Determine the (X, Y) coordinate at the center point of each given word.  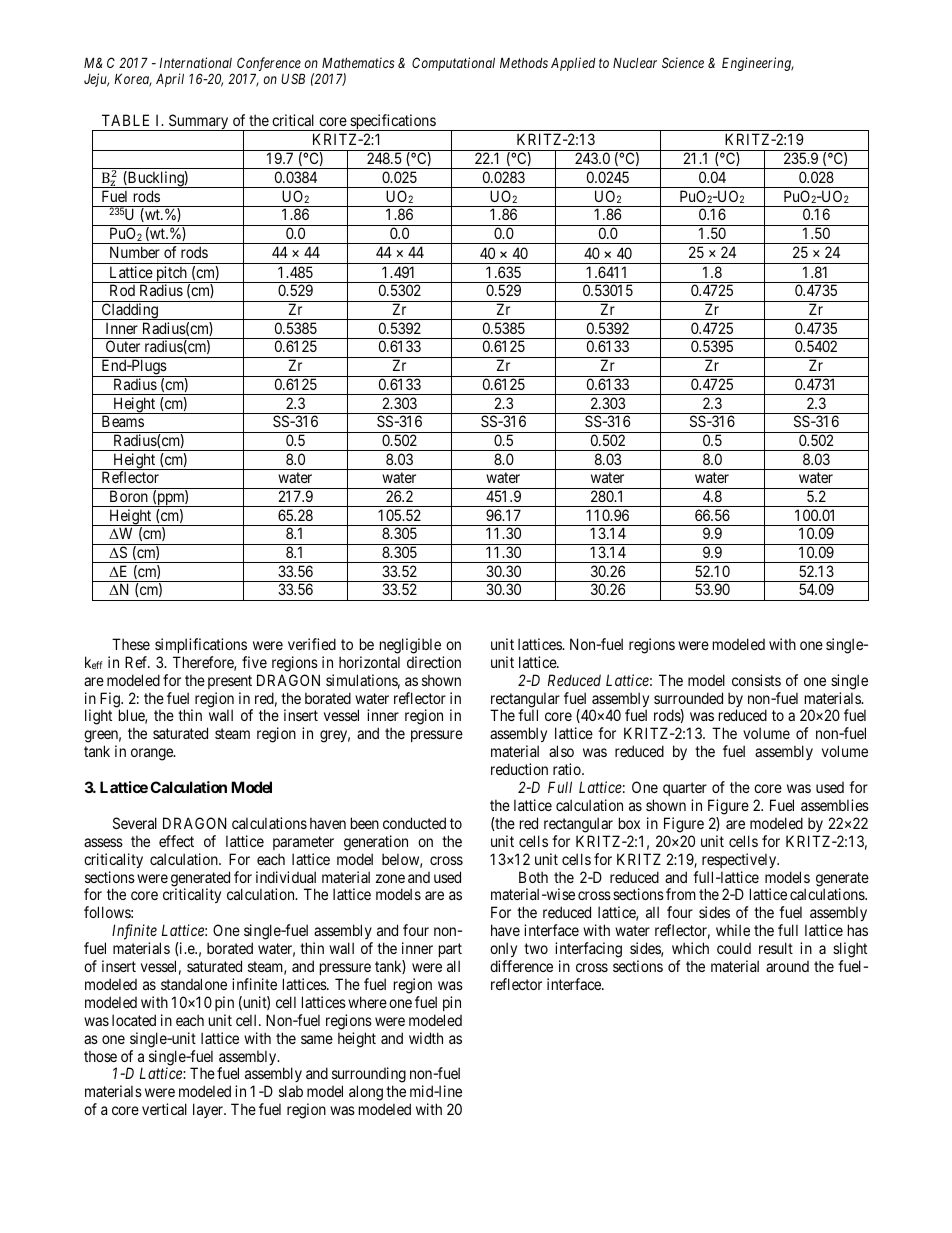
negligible (410, 646)
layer (209, 1110)
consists (756, 680)
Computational (453, 64)
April (170, 80)
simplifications (201, 645)
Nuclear (635, 62)
